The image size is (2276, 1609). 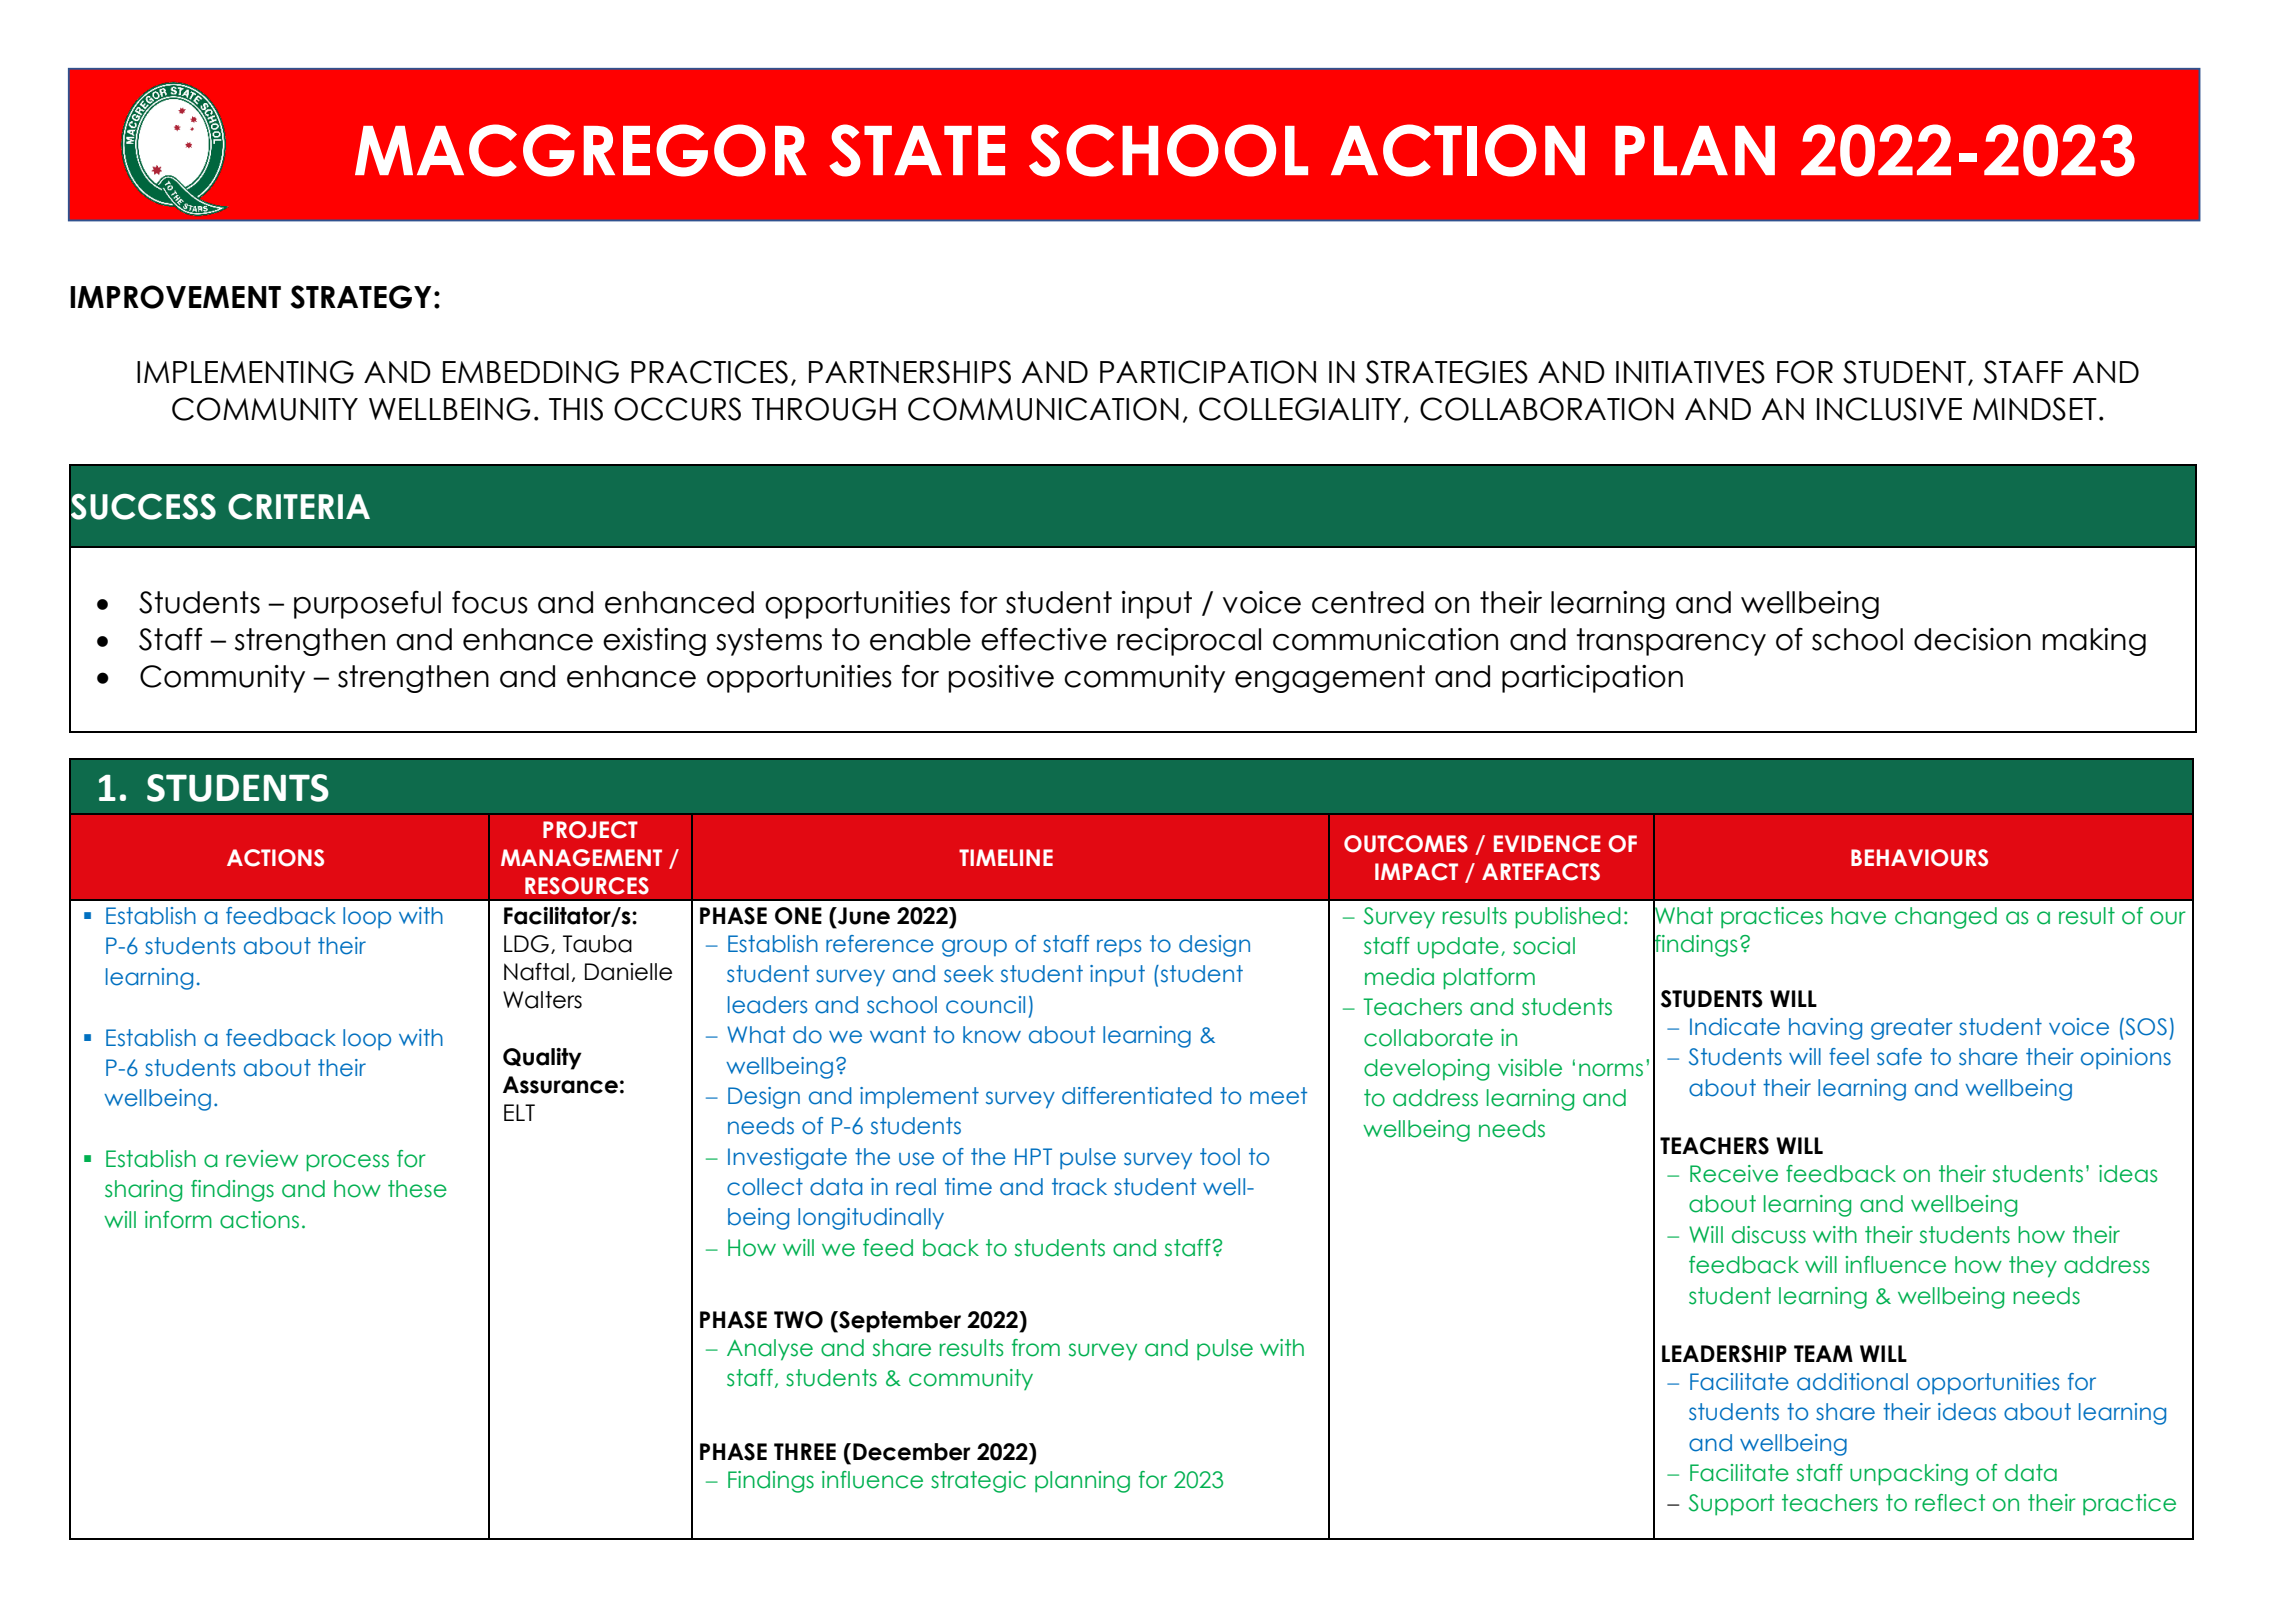 I want to click on unpacking, so click(x=1909, y=1475).
